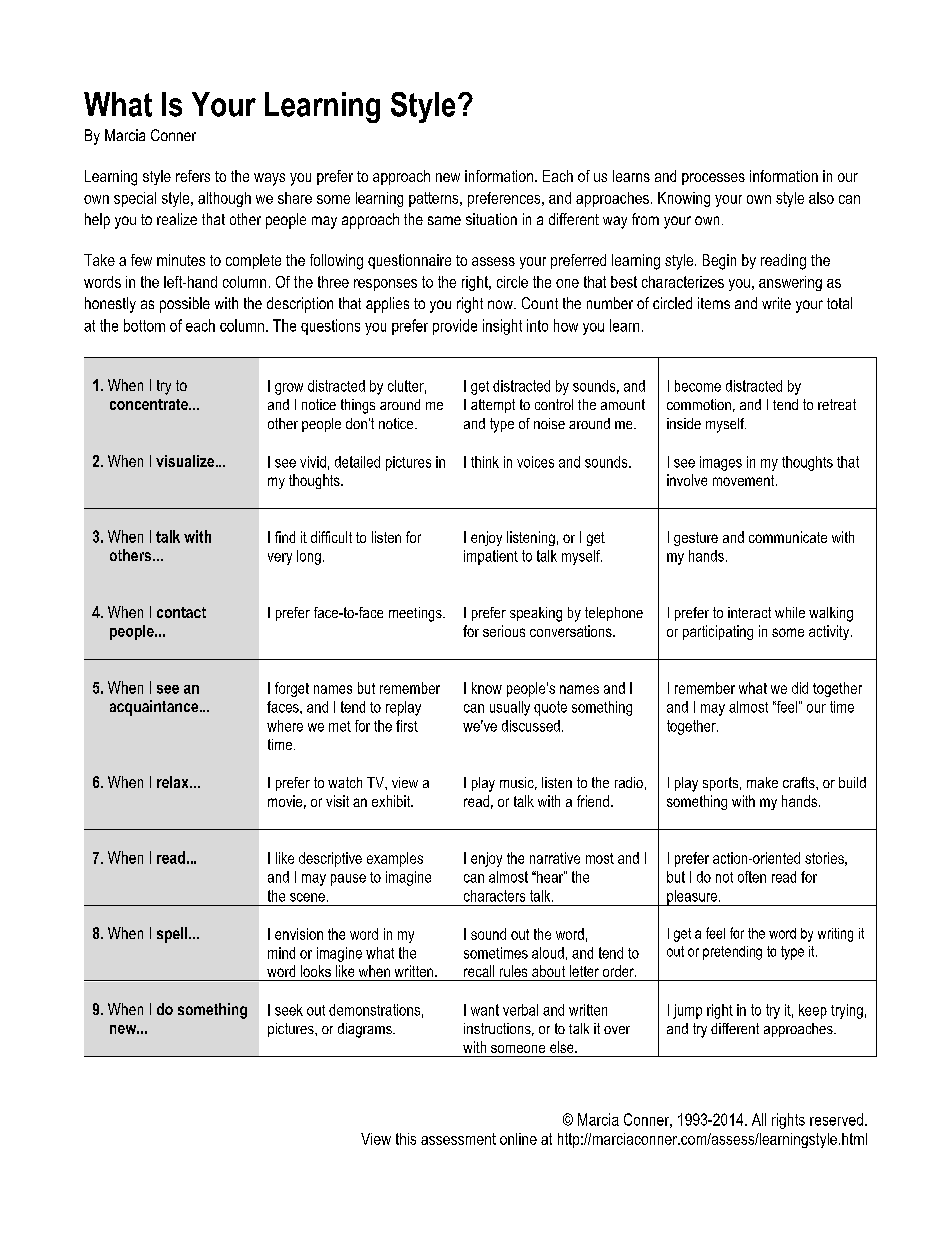  What do you see at coordinates (173, 935) in the screenshot?
I see `spell` at bounding box center [173, 935].
